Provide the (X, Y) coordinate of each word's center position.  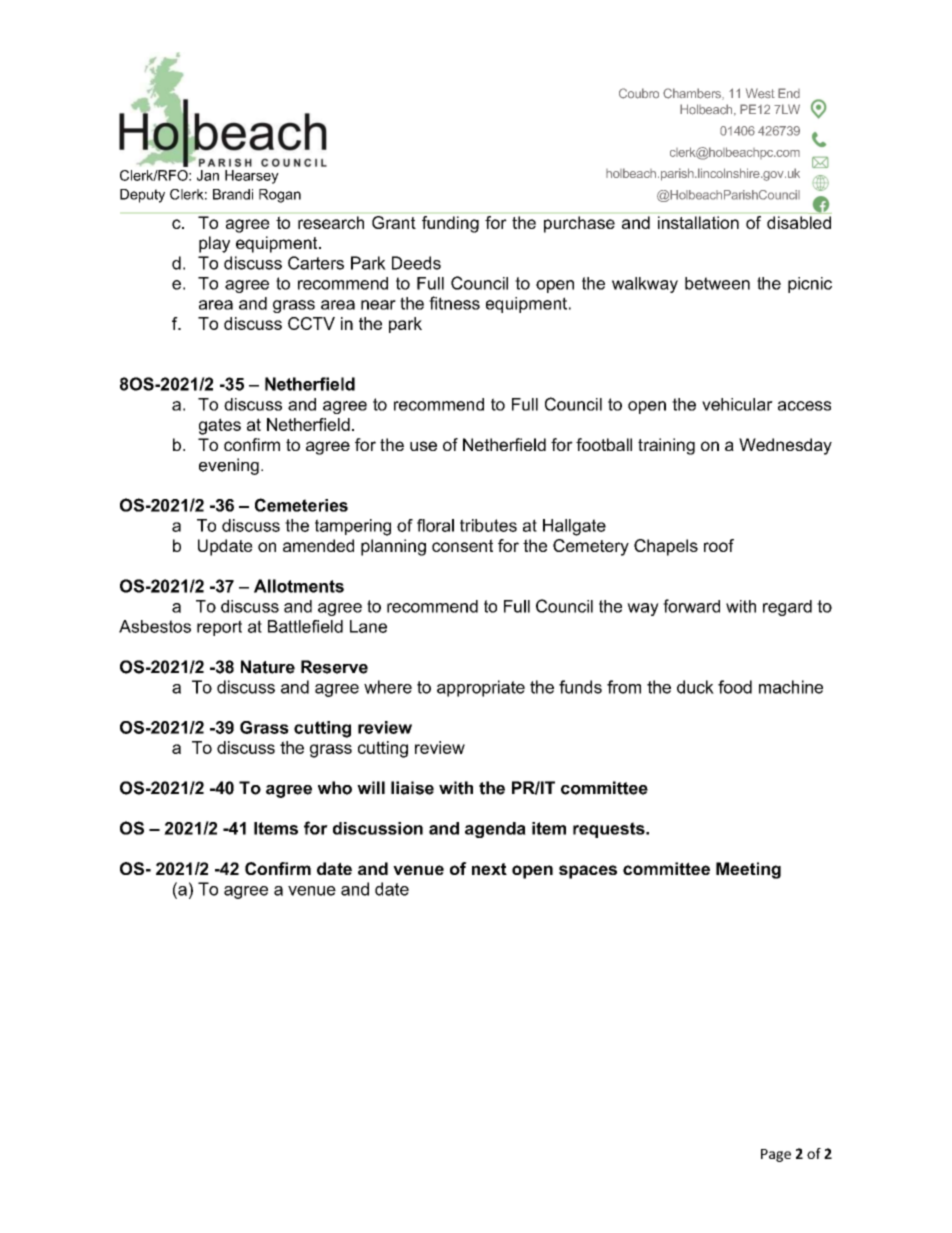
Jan (208, 175)
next (489, 869)
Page (776, 1155)
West (760, 93)
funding (450, 224)
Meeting (748, 870)
